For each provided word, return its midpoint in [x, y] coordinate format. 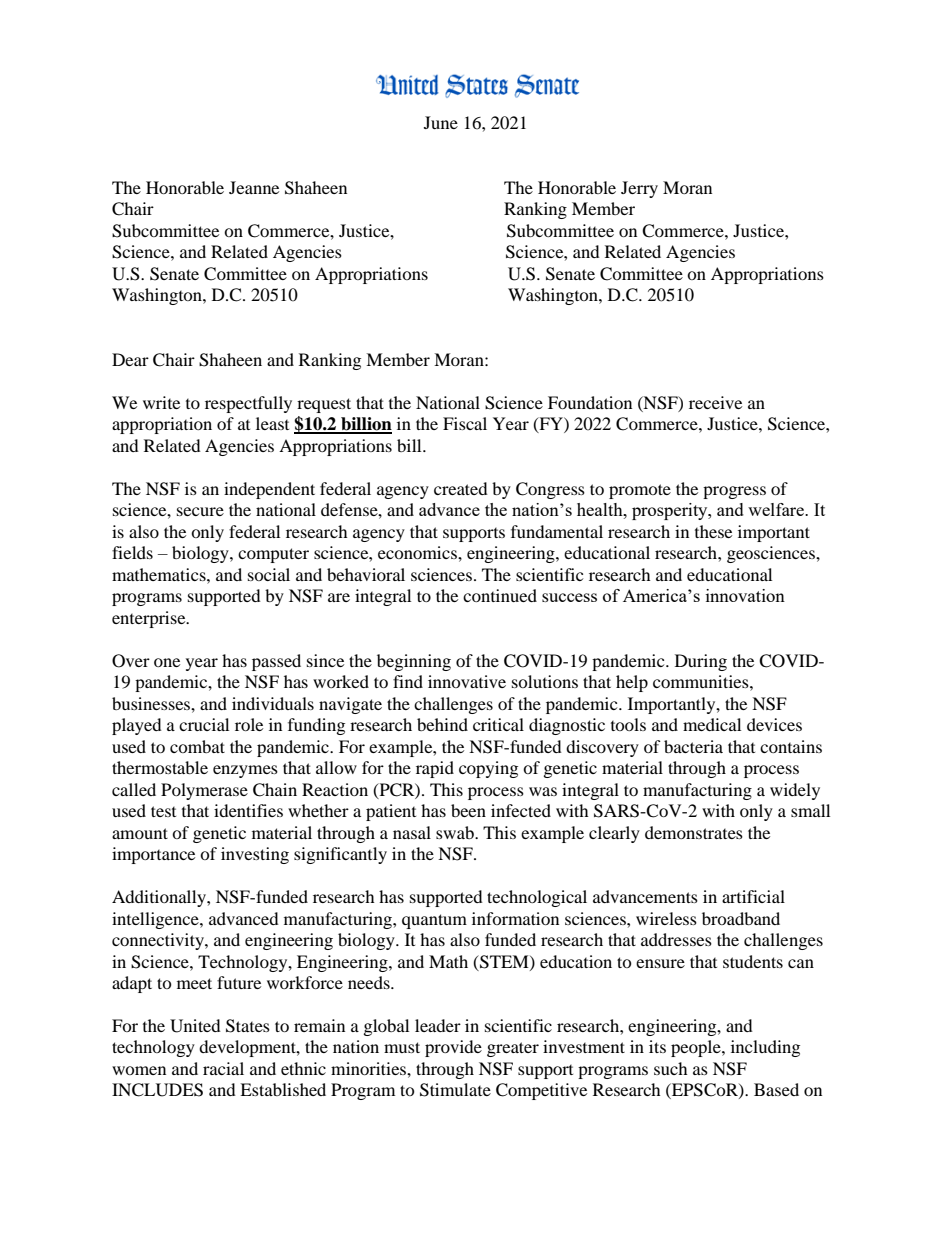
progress [734, 492]
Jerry [639, 189]
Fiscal [465, 423]
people [697, 1048]
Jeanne [254, 187]
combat [197, 746]
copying [488, 769]
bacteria [693, 746]
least [272, 423]
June [441, 122]
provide [453, 1048]
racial [223, 1068]
